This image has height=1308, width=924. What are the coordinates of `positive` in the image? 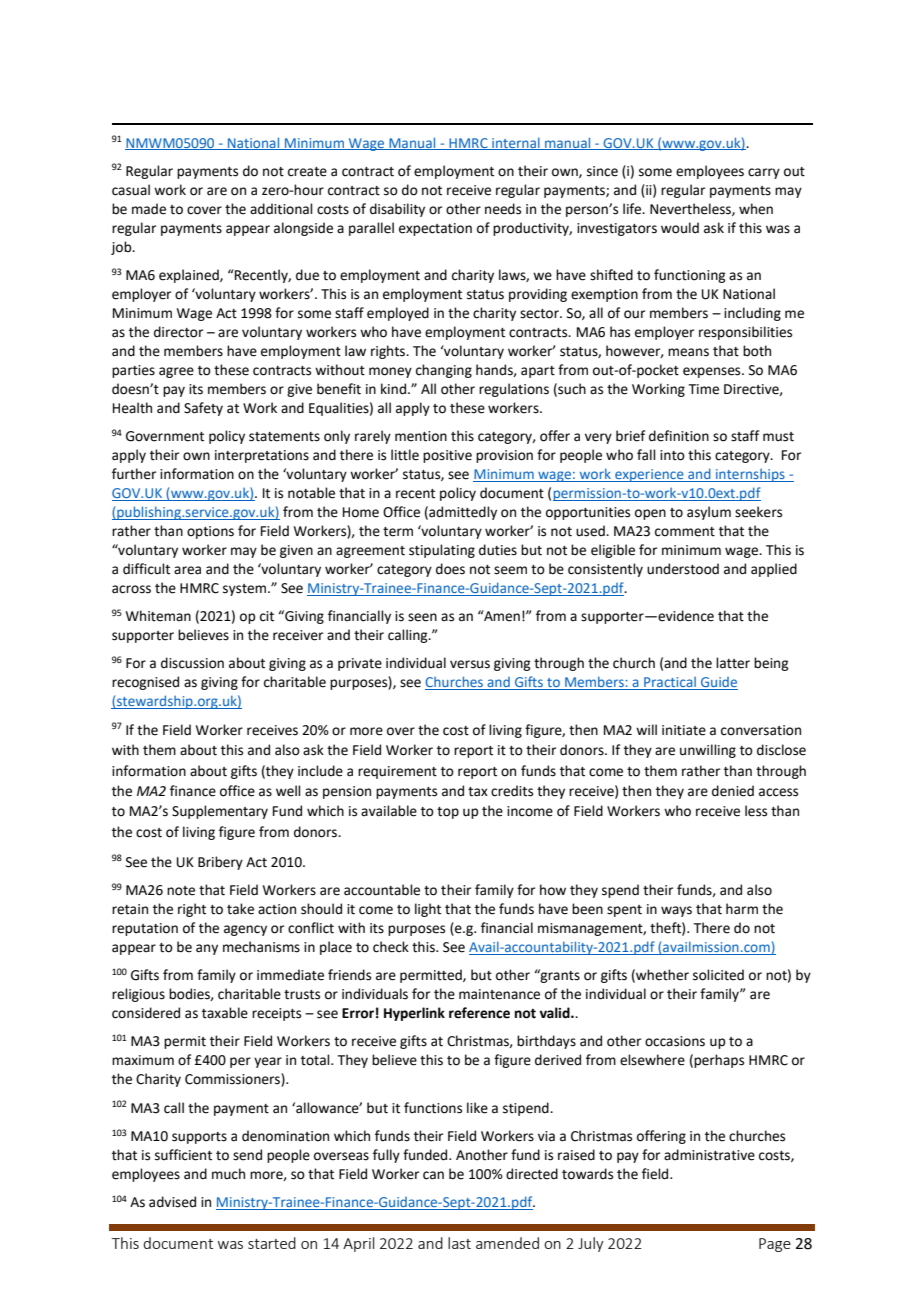 It's located at (447, 456).
